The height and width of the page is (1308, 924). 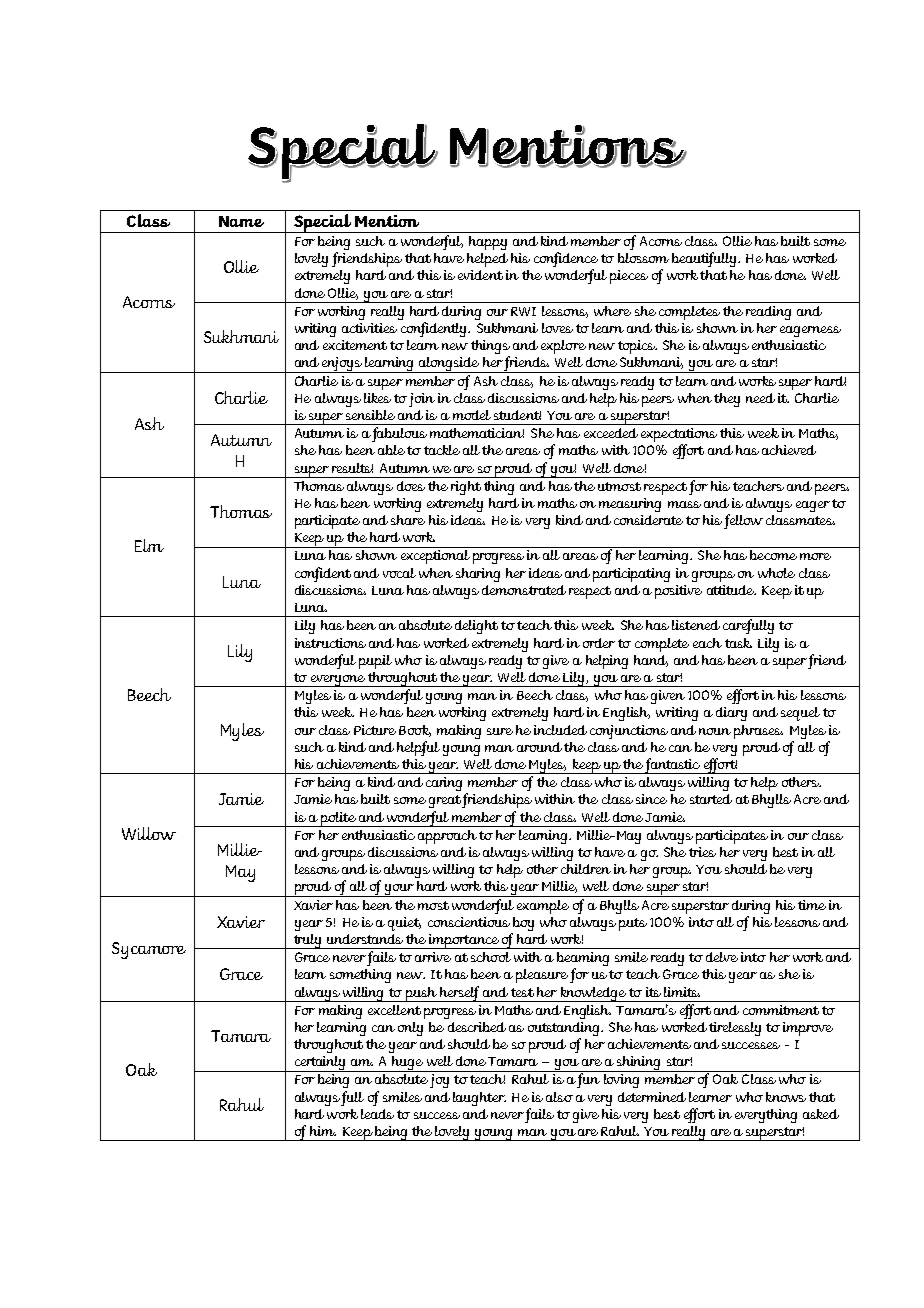 What do you see at coordinates (786, 1097) in the page?
I see `knows` at bounding box center [786, 1097].
